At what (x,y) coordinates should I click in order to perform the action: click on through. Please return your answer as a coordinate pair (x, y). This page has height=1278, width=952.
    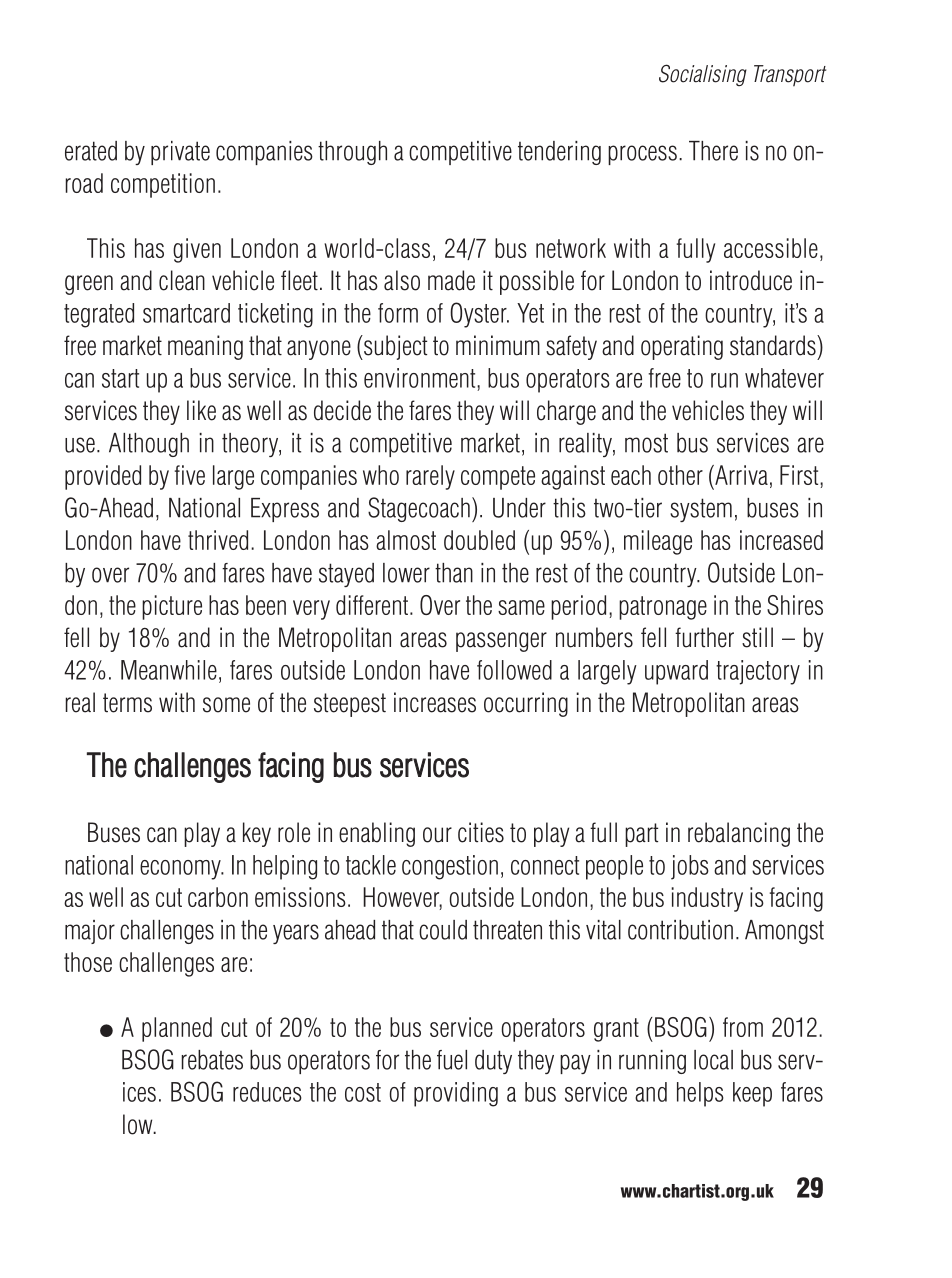
    Looking at the image, I should click on (352, 153).
